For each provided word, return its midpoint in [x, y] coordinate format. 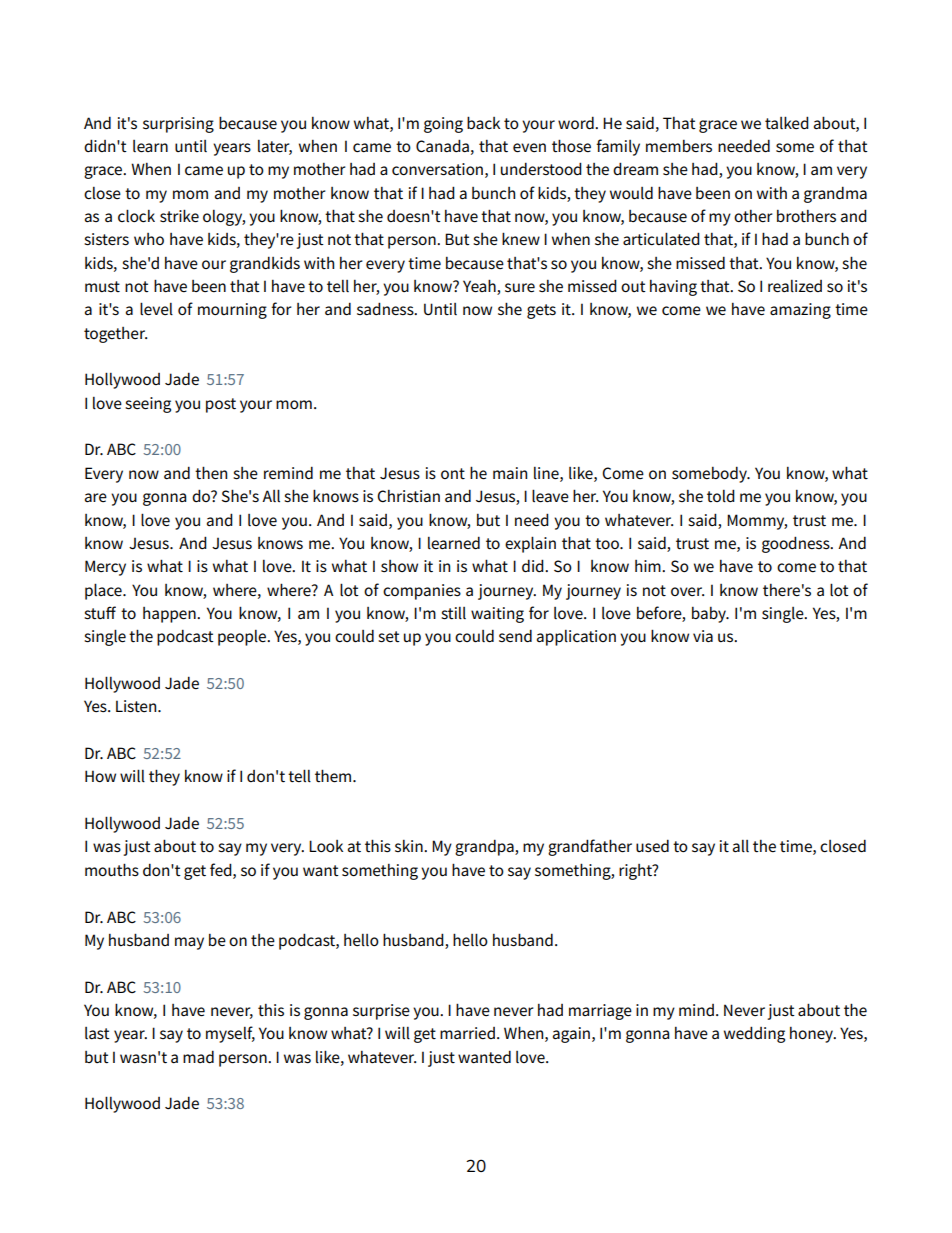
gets [541, 311]
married [467, 1033]
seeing [148, 405]
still [453, 613]
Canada [442, 146]
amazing [800, 311]
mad [198, 1057]
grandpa [485, 847]
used [652, 846]
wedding [754, 1034]
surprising [178, 125]
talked [787, 123]
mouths [112, 870]
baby [710, 615]
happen [170, 615]
